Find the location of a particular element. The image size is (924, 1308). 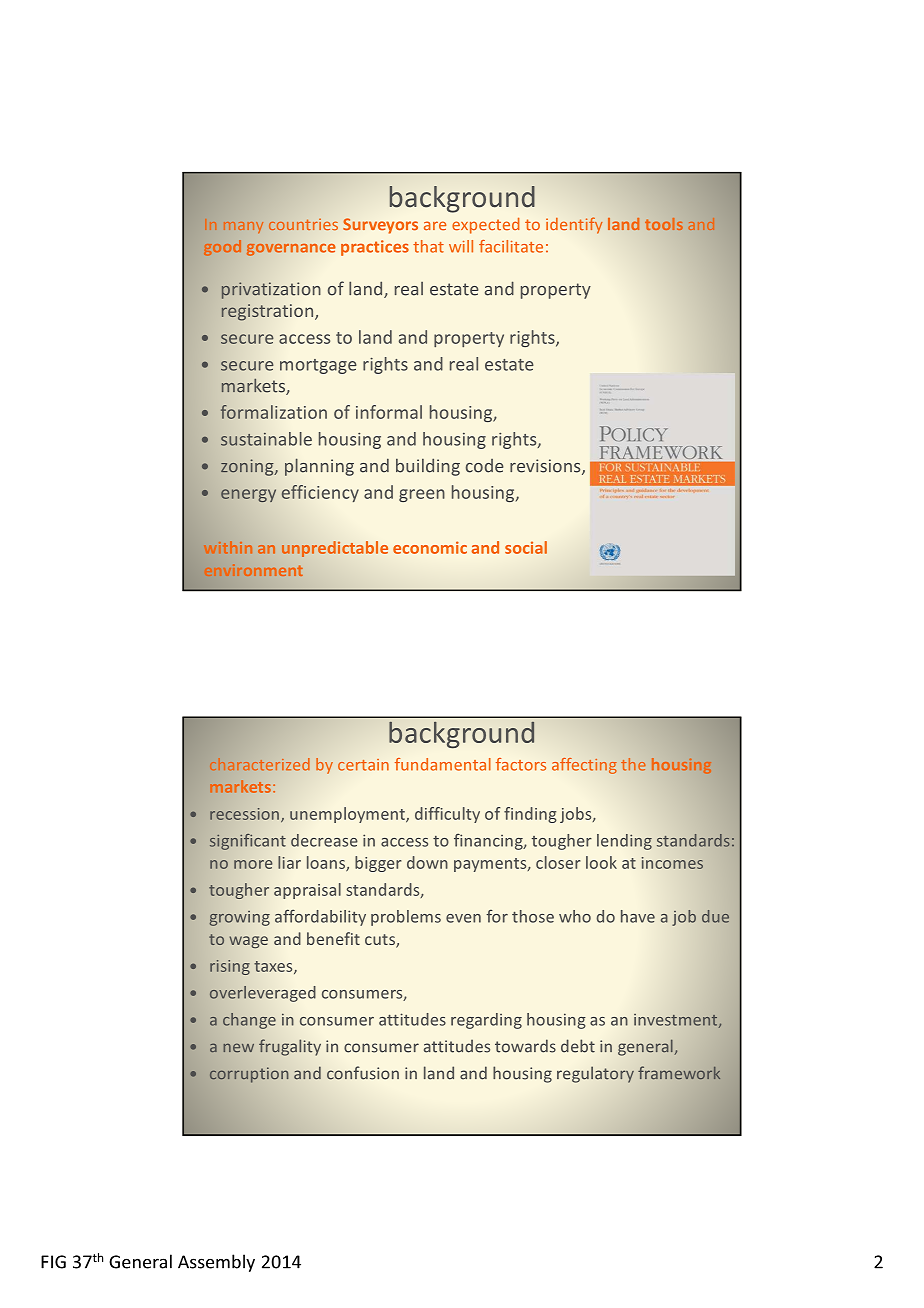

characterized is located at coordinates (259, 764).
